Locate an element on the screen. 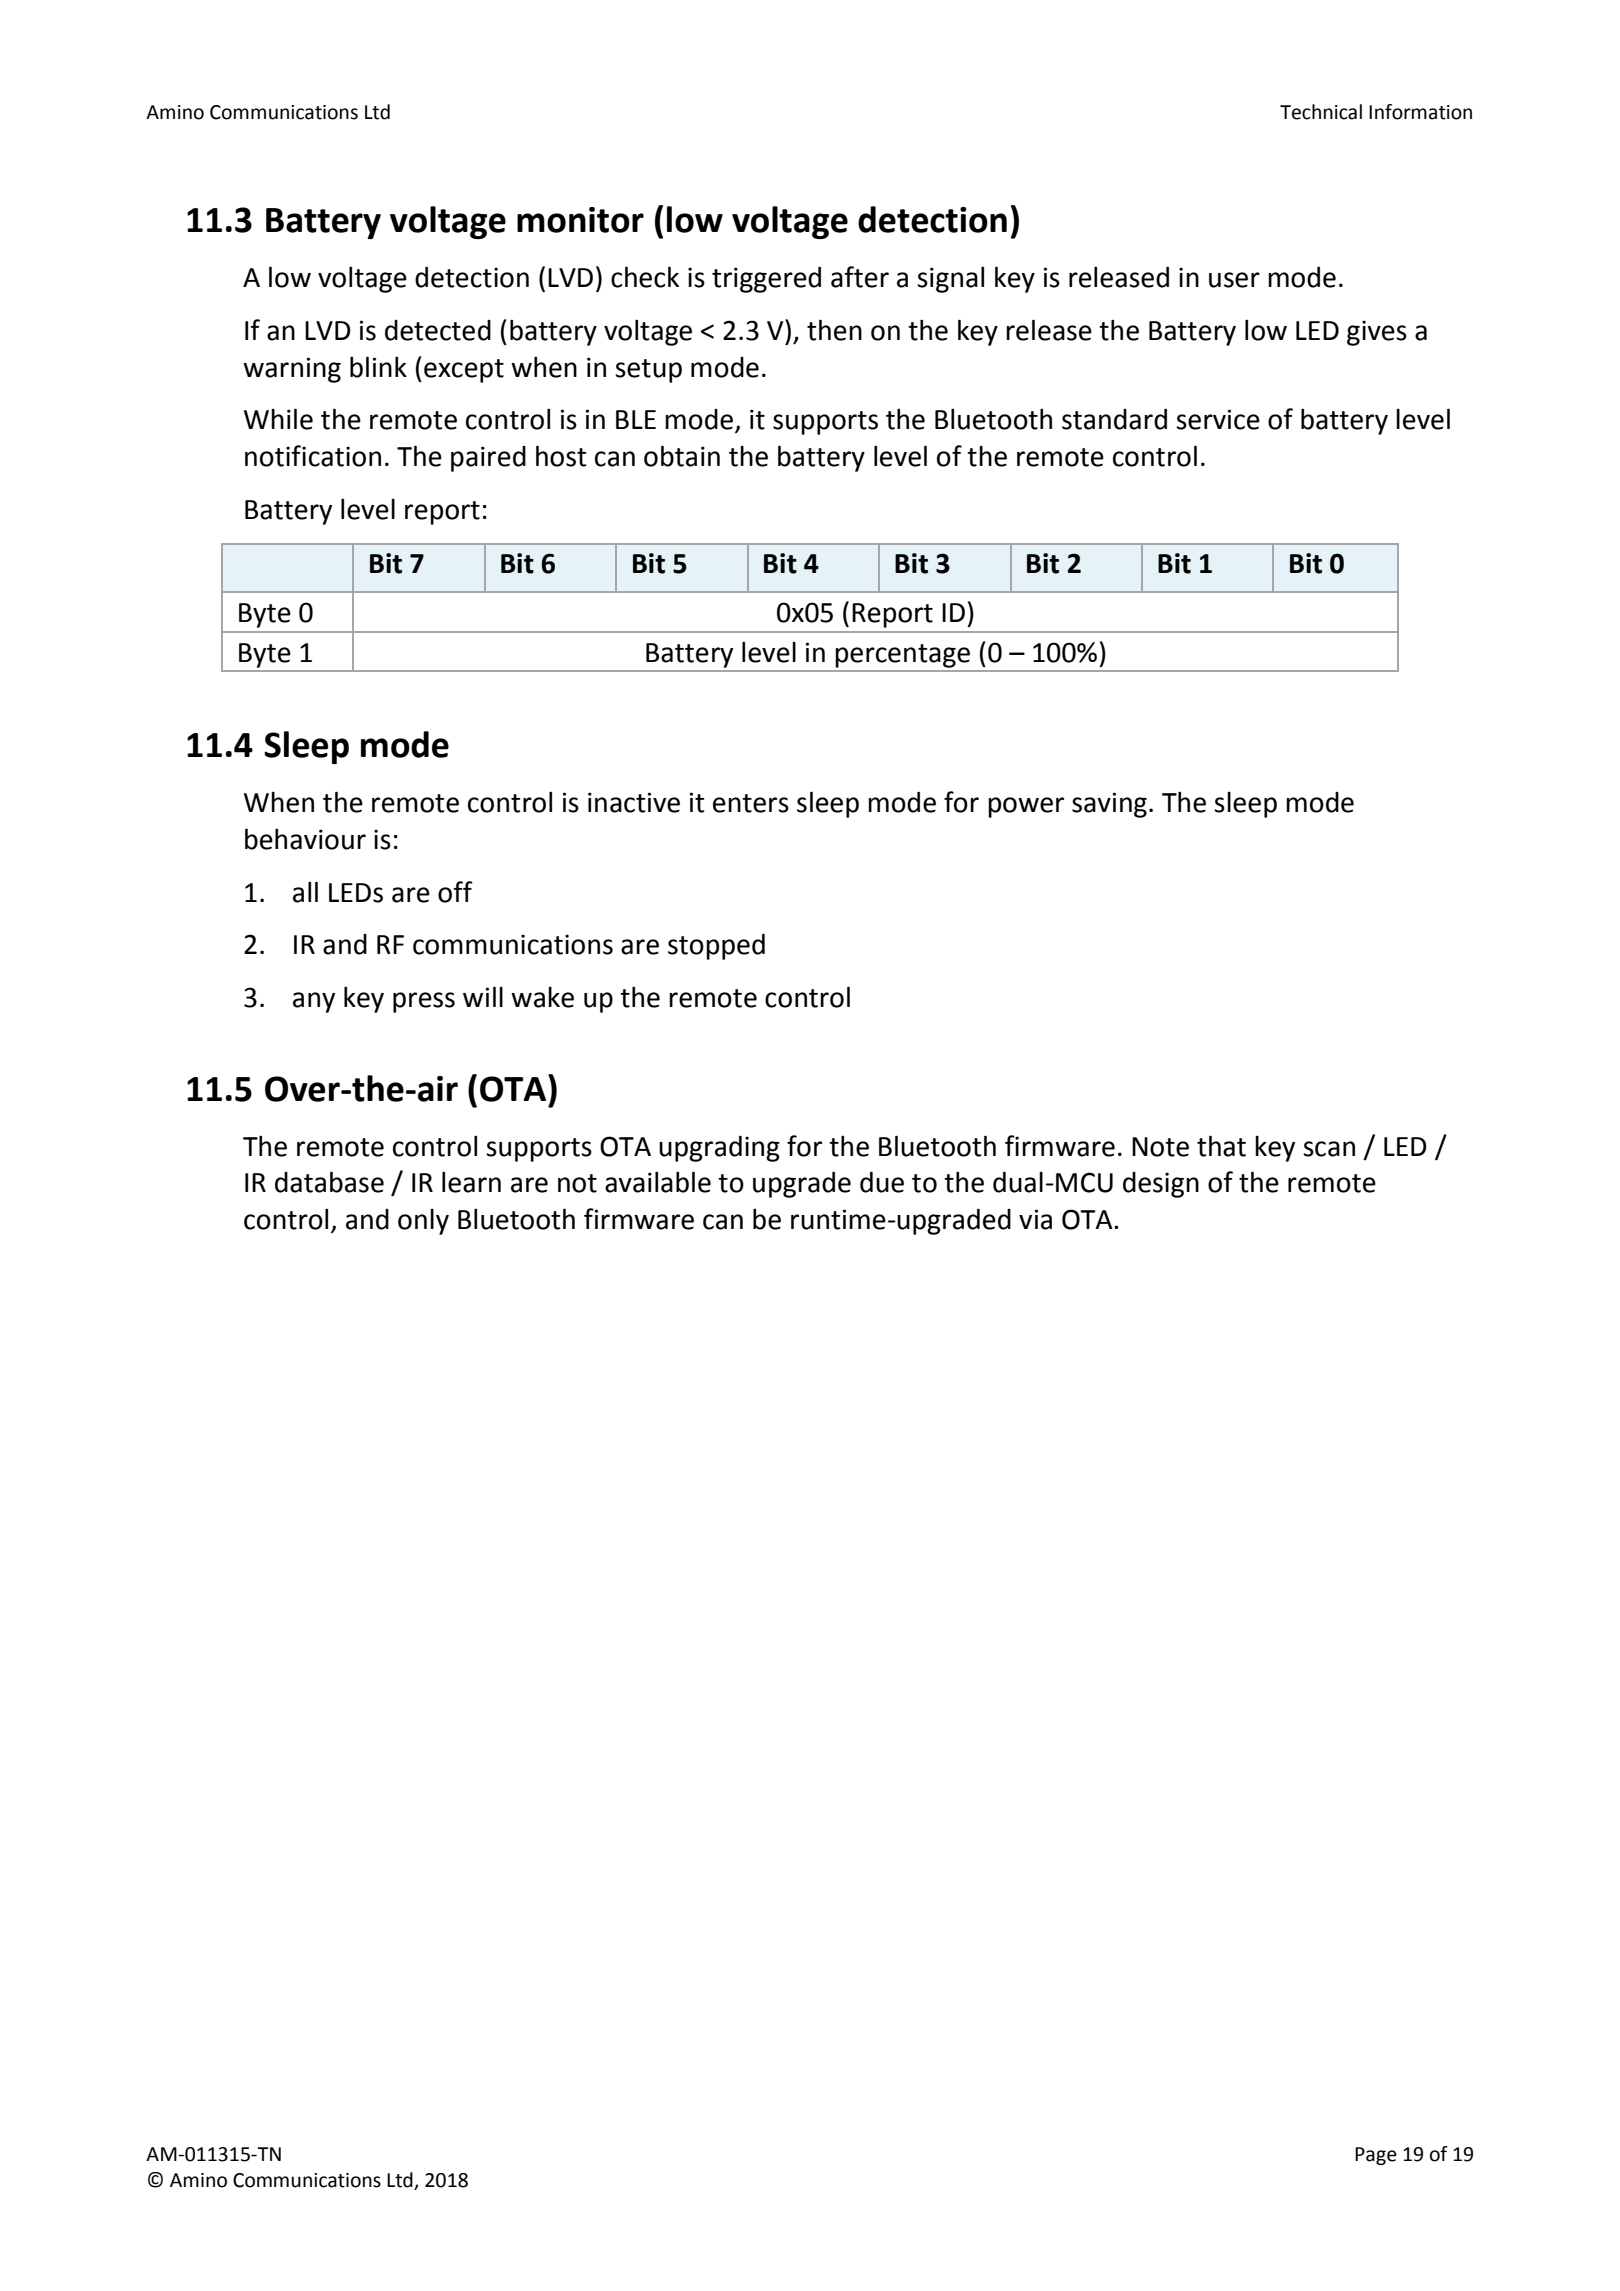 The image size is (1620, 2291). Page is located at coordinates (1376, 2156).
